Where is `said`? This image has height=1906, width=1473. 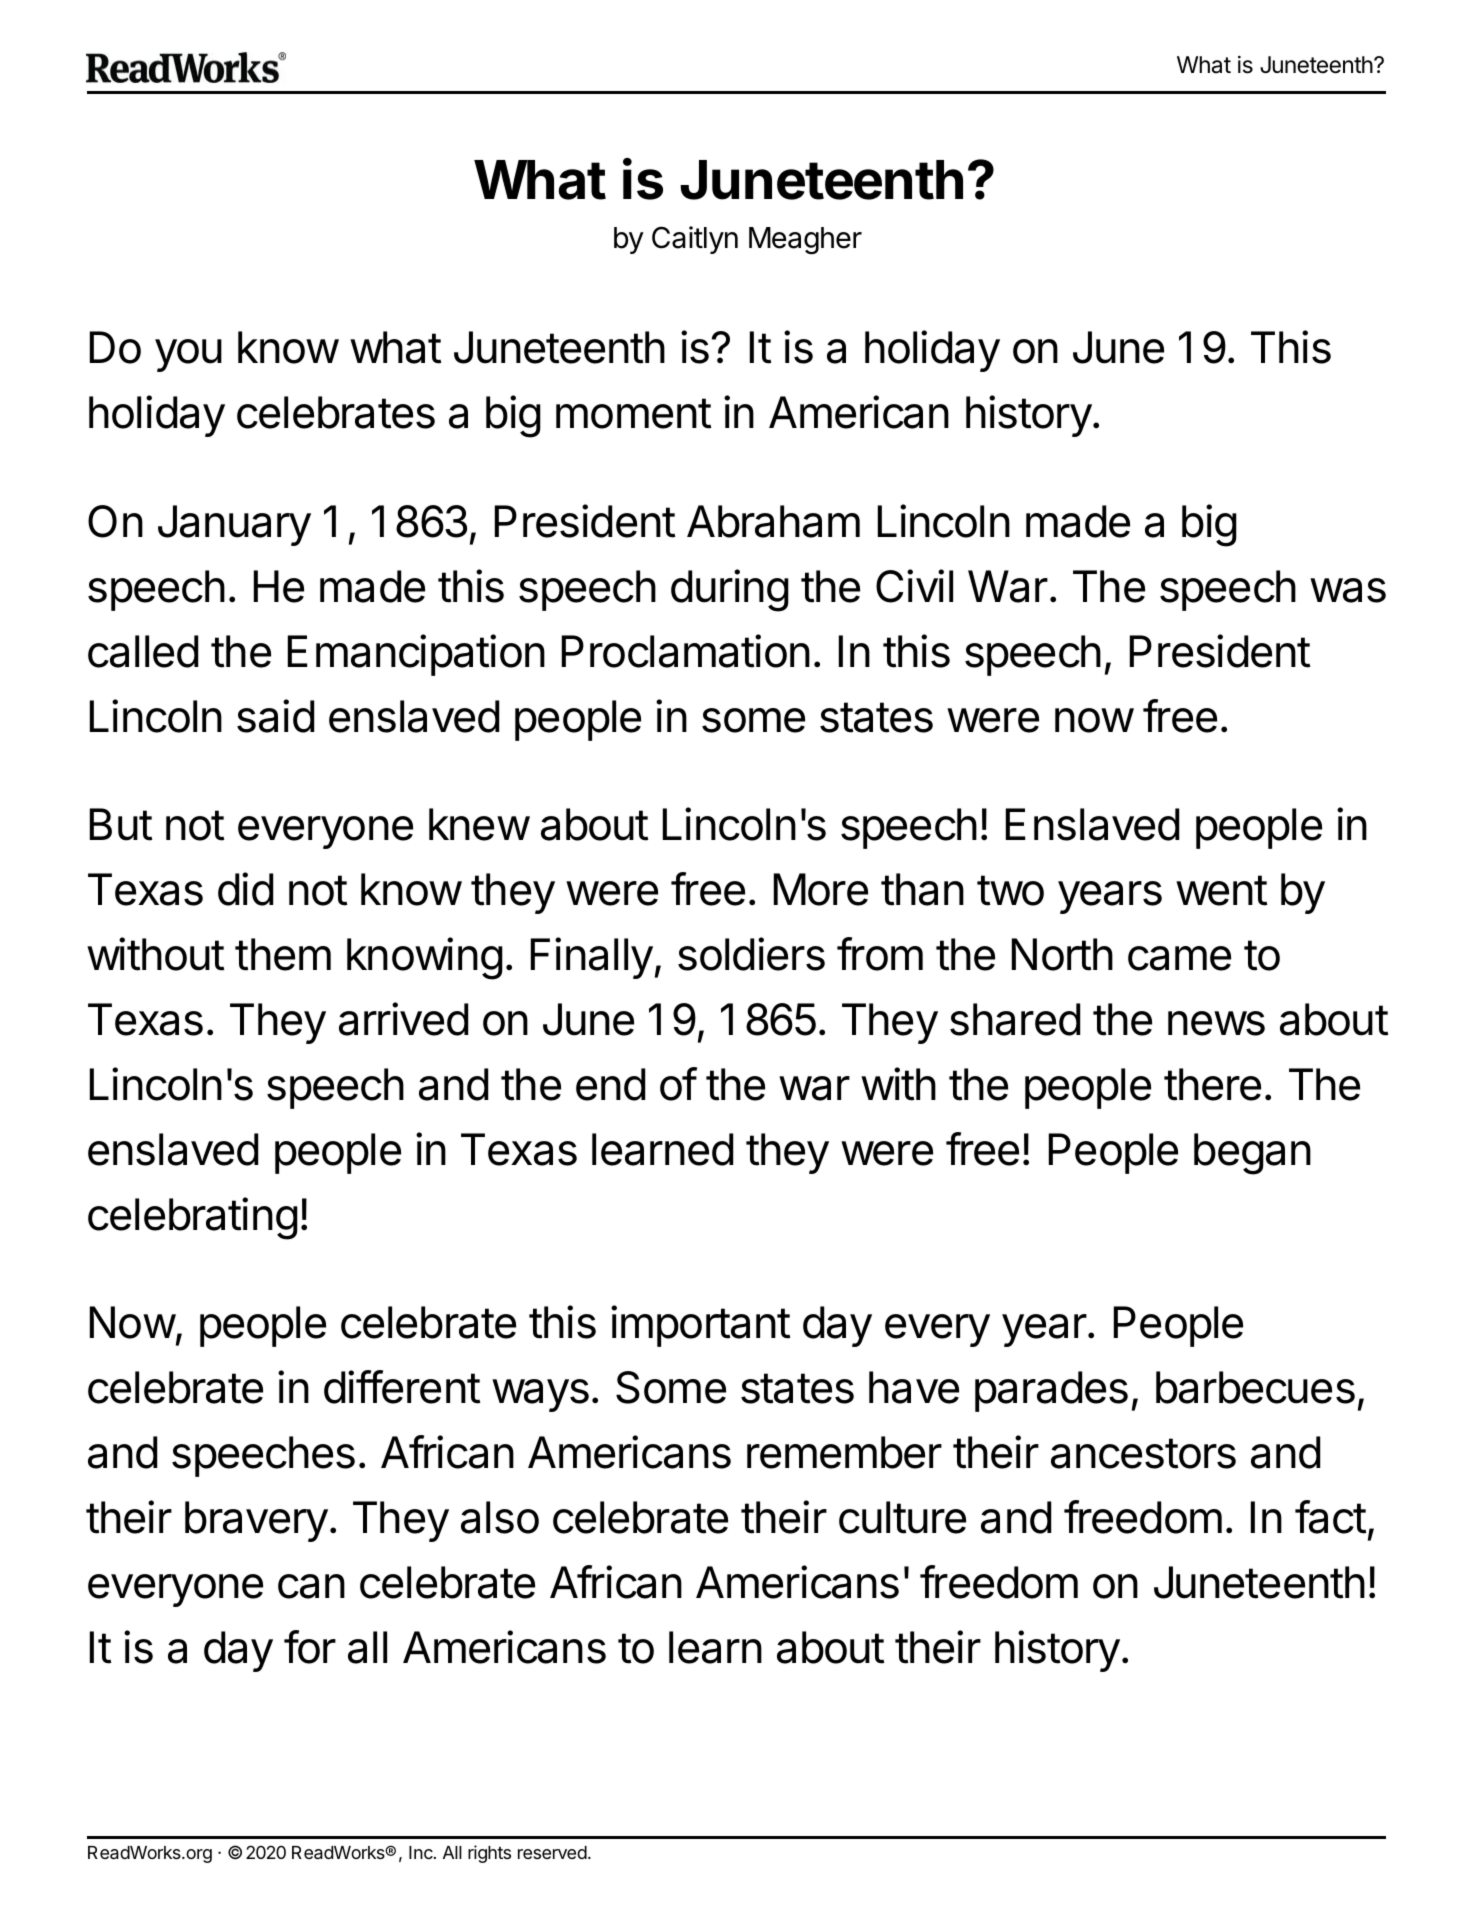
said is located at coordinates (275, 716).
